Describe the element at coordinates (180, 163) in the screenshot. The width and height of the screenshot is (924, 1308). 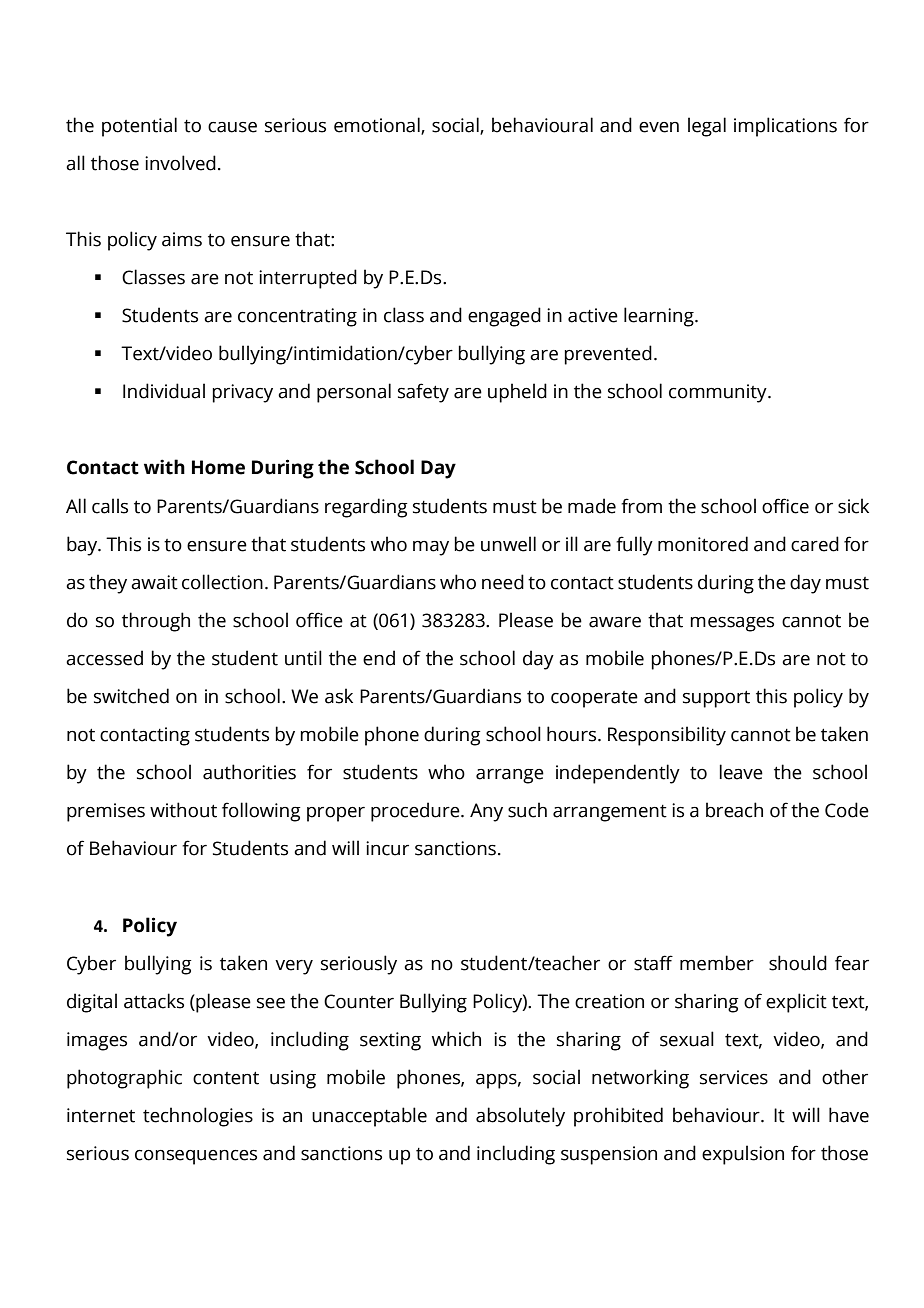
I see `involved` at that location.
